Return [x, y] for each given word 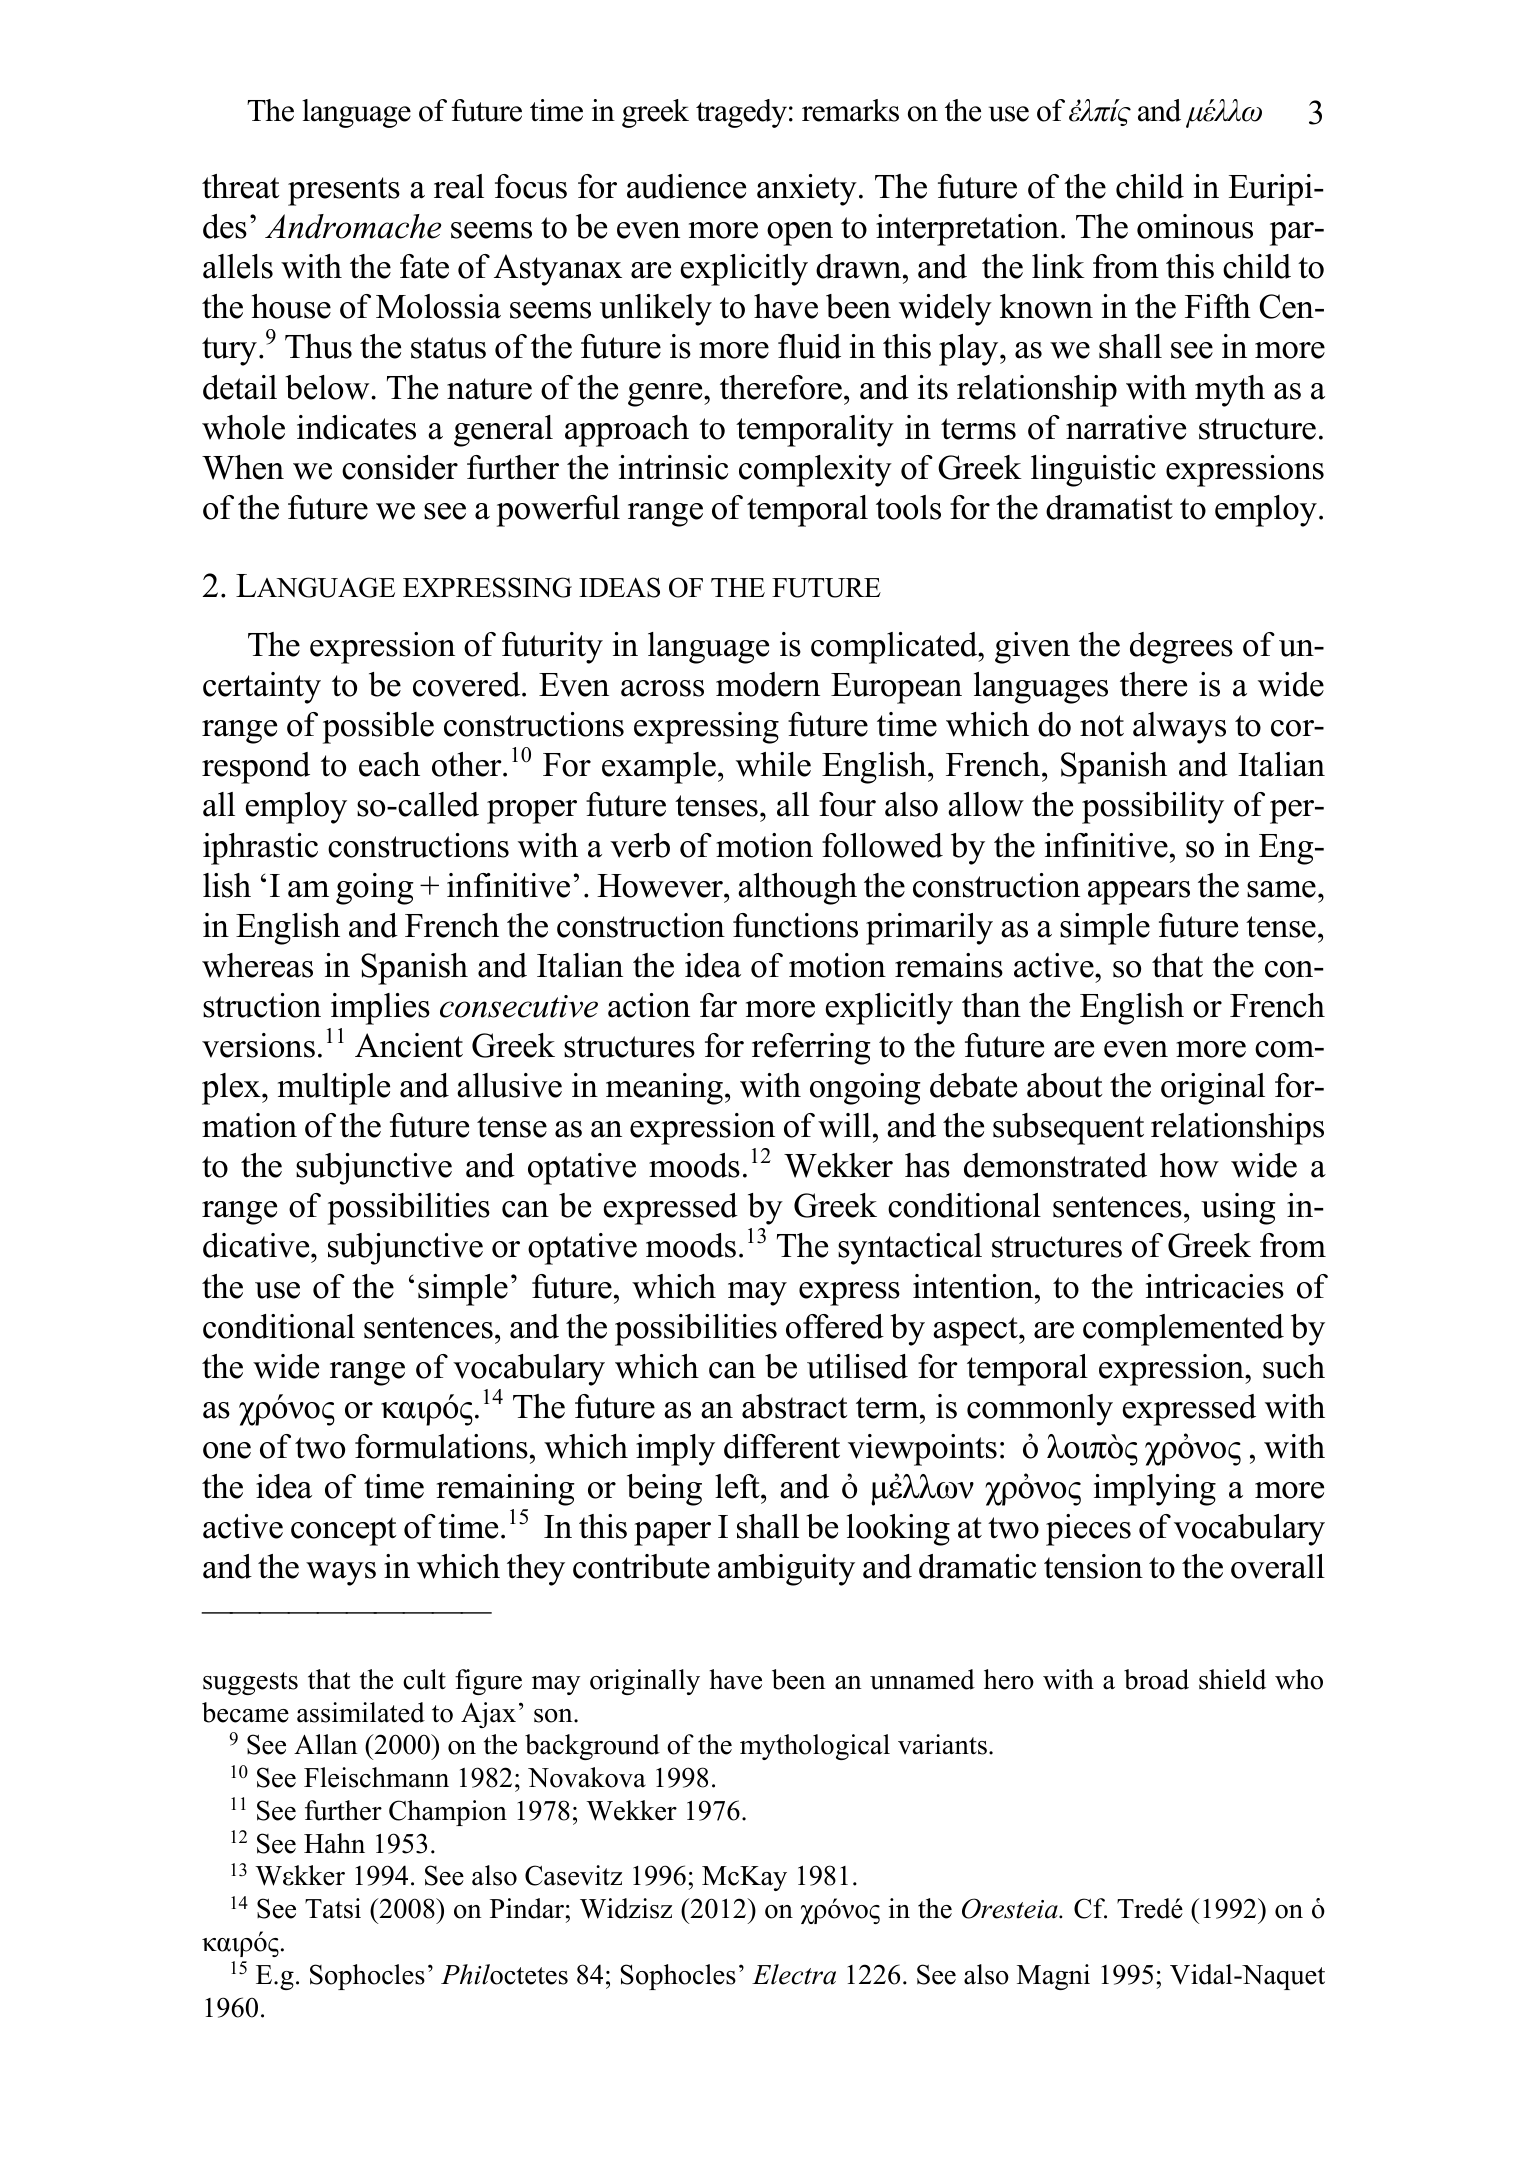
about [1064, 1085]
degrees [1181, 648]
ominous [1195, 226]
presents [344, 191]
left [738, 1486]
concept [343, 1531]
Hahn [334, 1843]
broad [1156, 1679]
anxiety [807, 190]
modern [768, 684]
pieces [1088, 1530]
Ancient [409, 1045]
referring [811, 1049]
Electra [794, 1974]
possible [378, 728]
